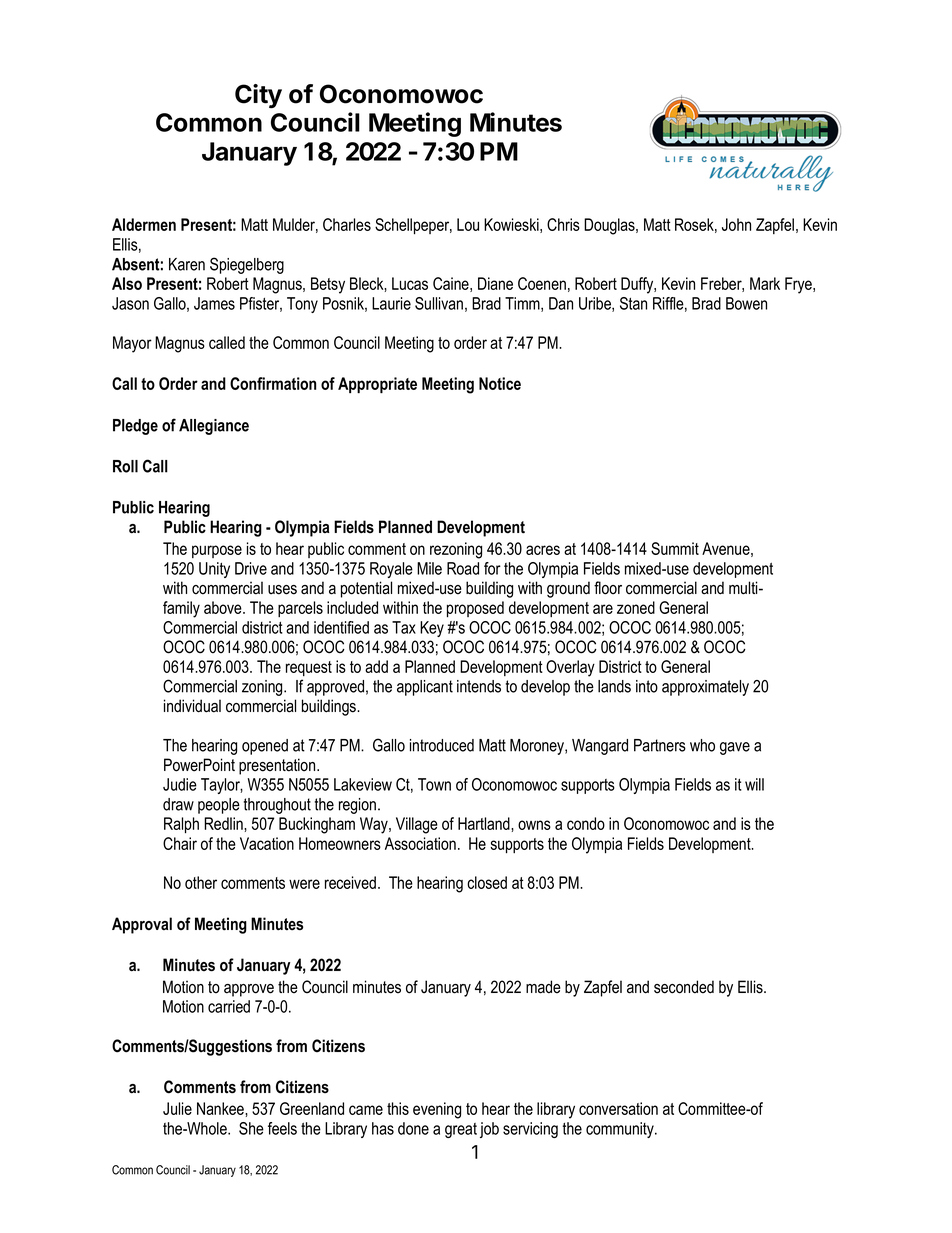  I want to click on evening, so click(437, 1110).
